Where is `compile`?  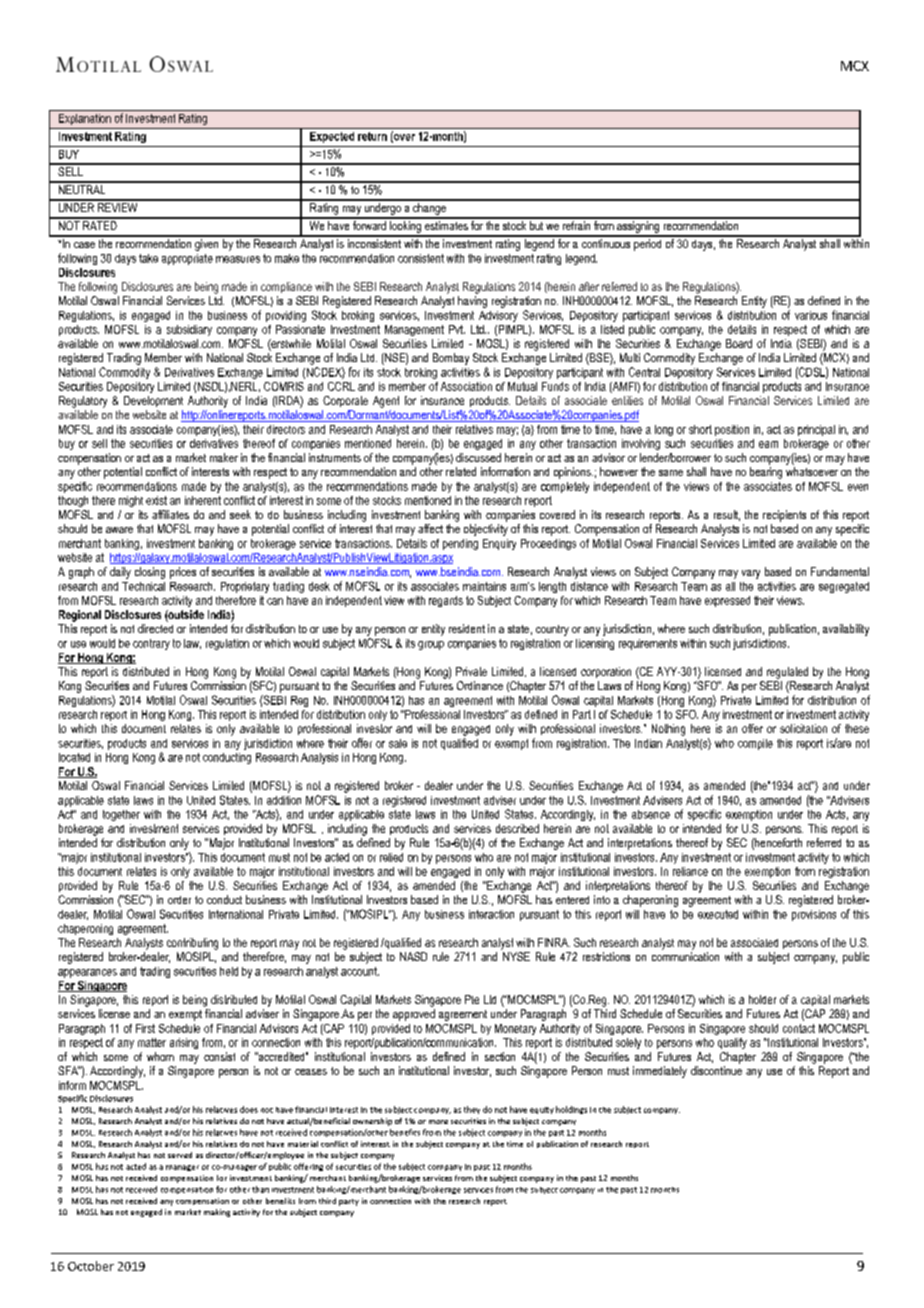 compile is located at coordinates (755, 744).
